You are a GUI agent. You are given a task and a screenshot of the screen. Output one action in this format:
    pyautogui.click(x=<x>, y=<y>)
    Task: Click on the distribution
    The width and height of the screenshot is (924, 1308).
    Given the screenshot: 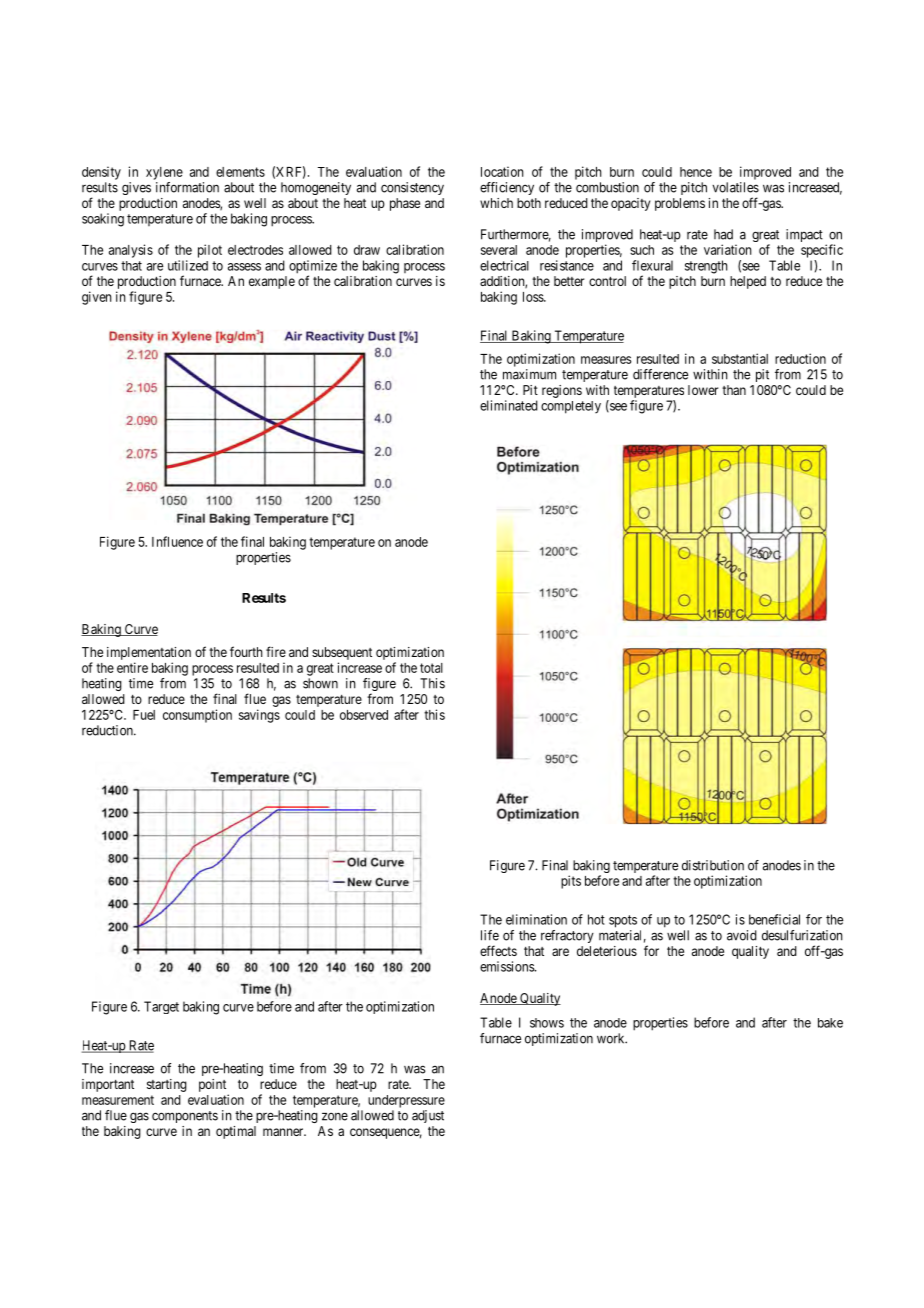 What is the action you would take?
    pyautogui.click(x=713, y=865)
